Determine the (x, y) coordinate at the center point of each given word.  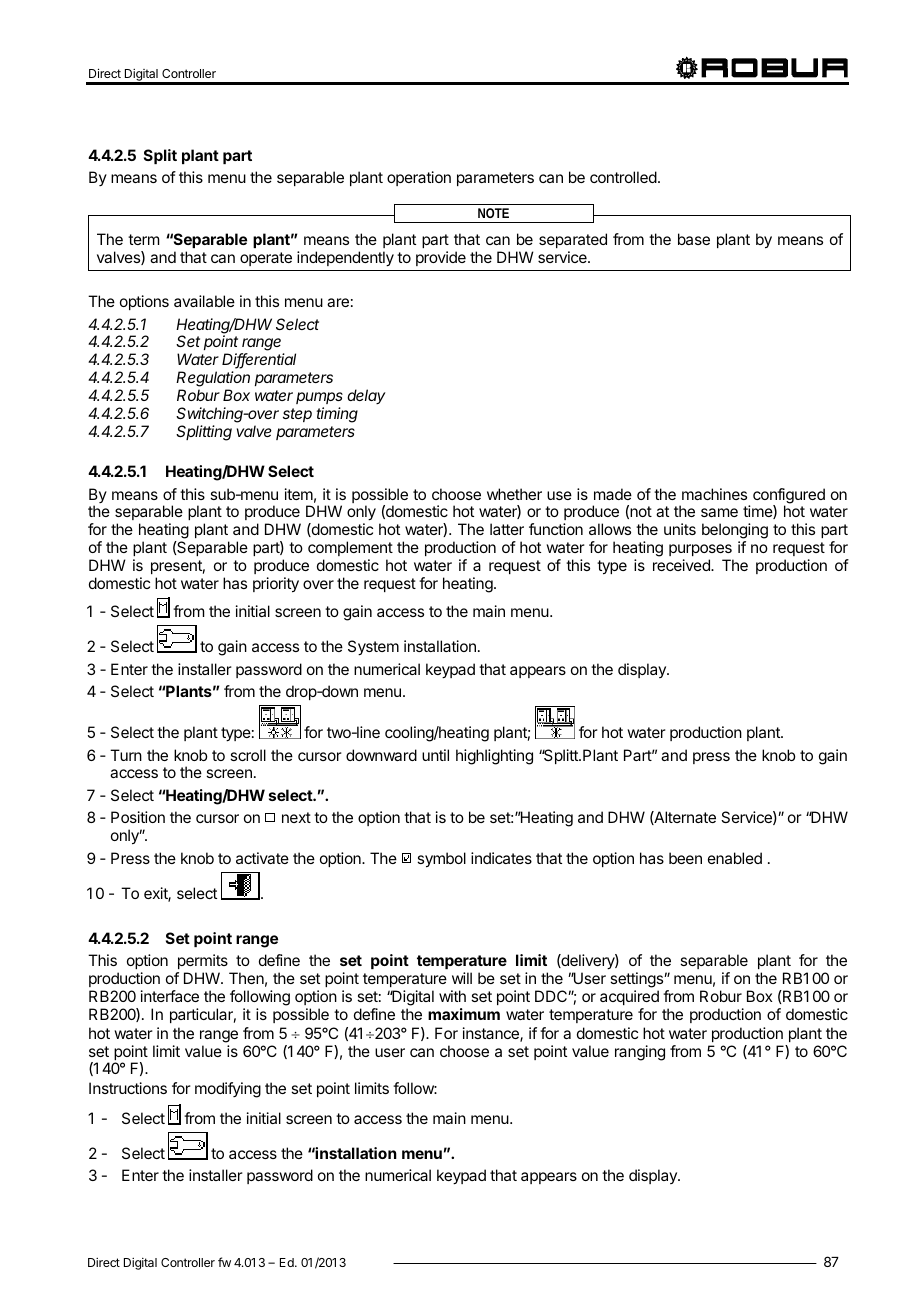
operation (419, 178)
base (694, 239)
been (685, 858)
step (297, 415)
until (435, 755)
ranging (640, 1053)
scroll (248, 755)
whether (514, 494)
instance (492, 1034)
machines (714, 494)
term (143, 239)
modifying (228, 1090)
